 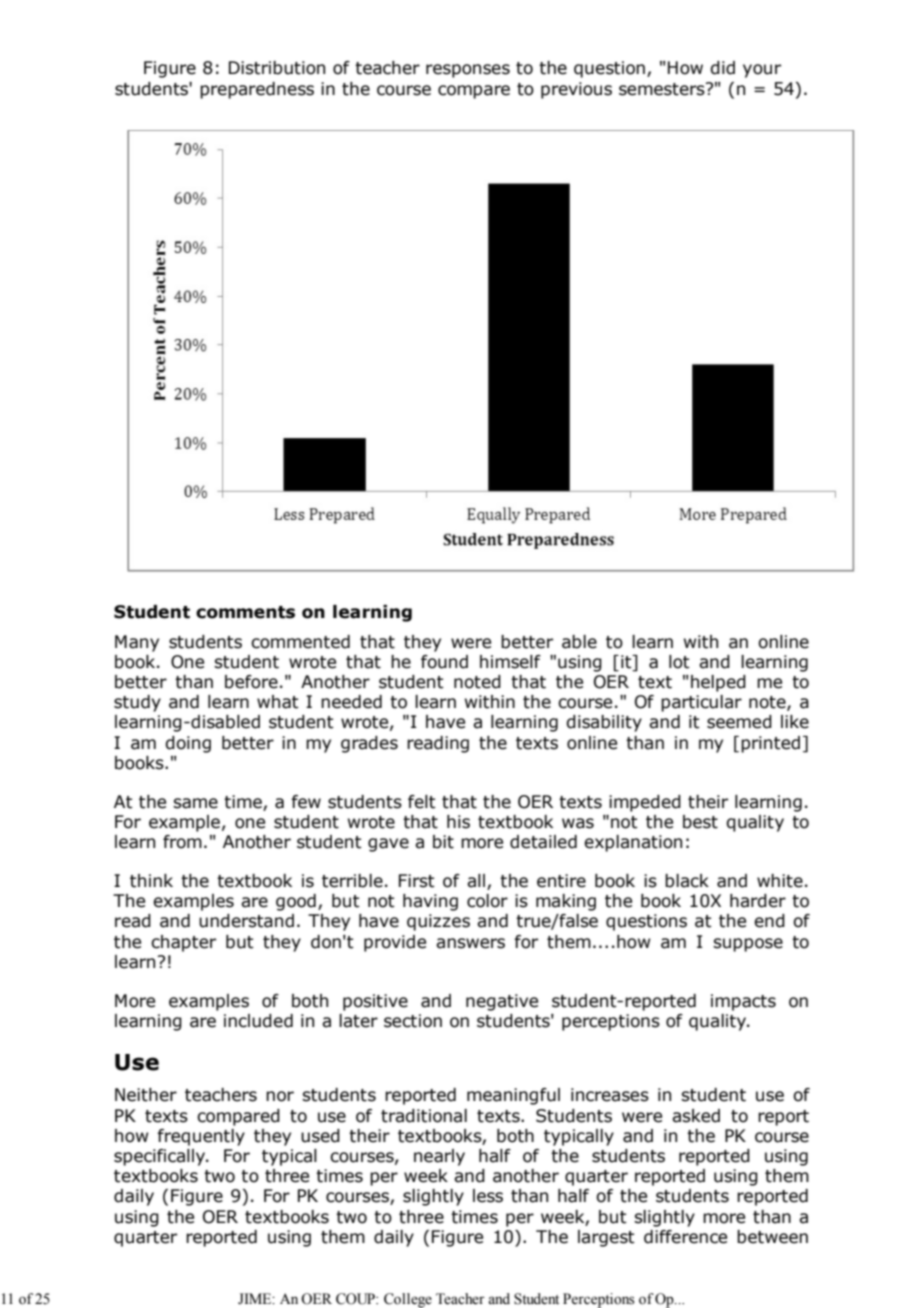 What do you see at coordinates (408, 1300) in the document?
I see `College` at bounding box center [408, 1300].
